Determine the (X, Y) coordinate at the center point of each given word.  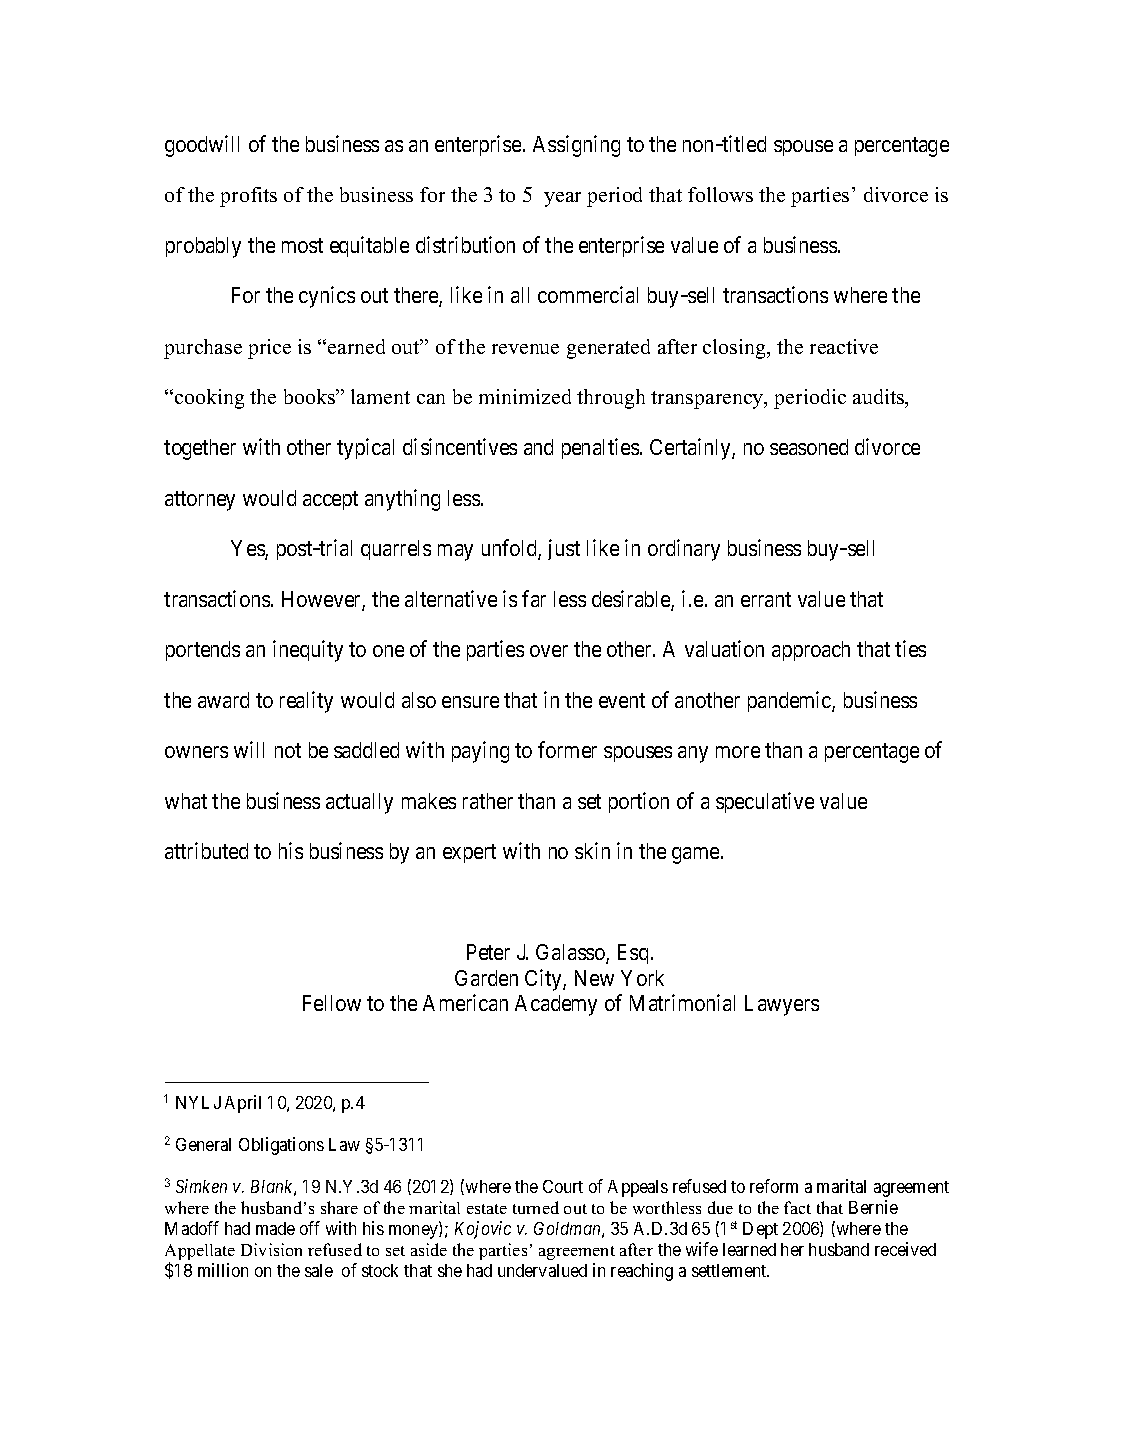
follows (720, 194)
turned (536, 1207)
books (310, 396)
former (567, 749)
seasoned (809, 447)
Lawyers (782, 1005)
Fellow (332, 1003)
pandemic (790, 701)
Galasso (571, 954)
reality (306, 702)
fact (797, 1207)
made (275, 1228)
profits (248, 197)
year (562, 199)
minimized (525, 396)
